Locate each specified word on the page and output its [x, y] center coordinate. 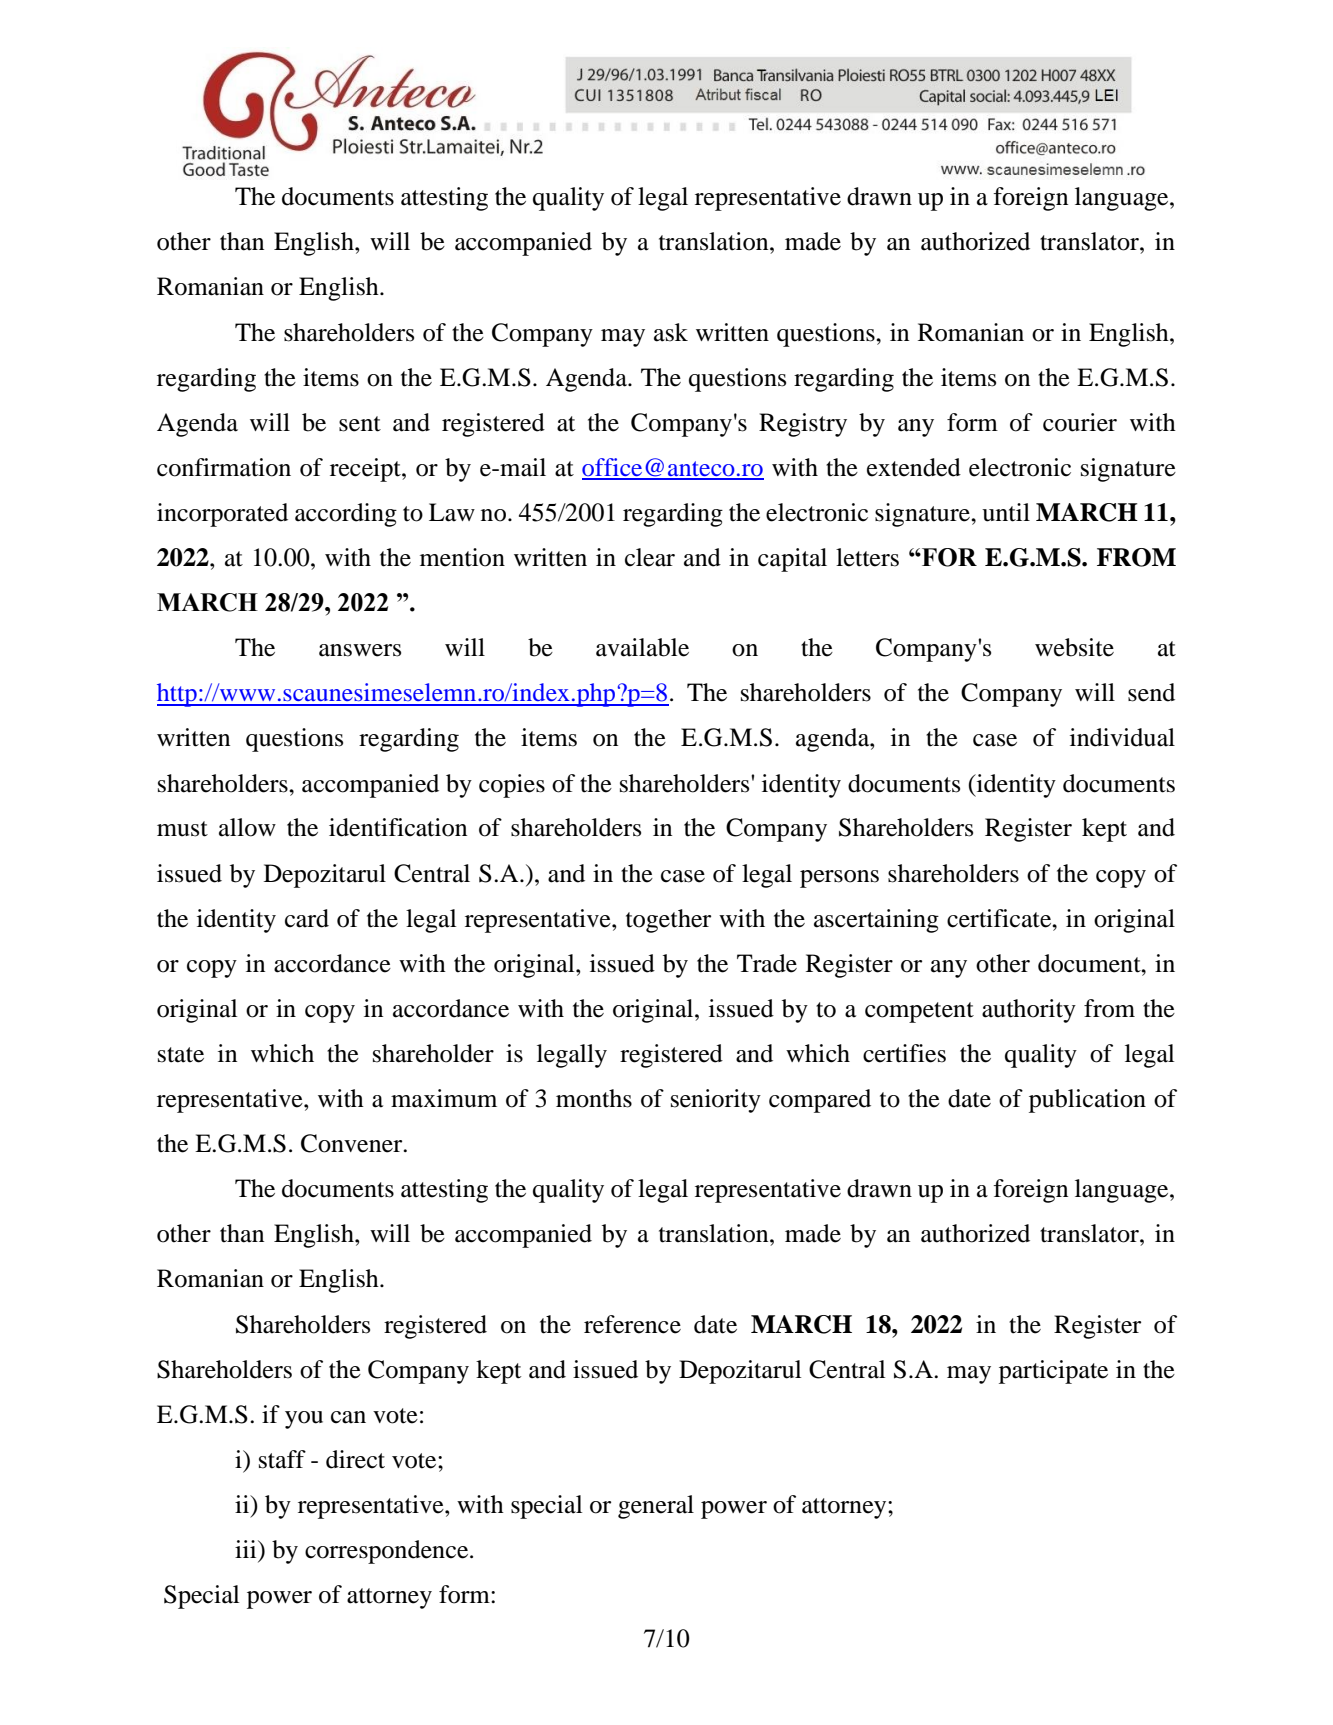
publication [1087, 1101]
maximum [444, 1098]
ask [671, 332]
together [668, 921]
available [642, 647]
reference [632, 1324]
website [1074, 647]
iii [247, 1549]
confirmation [224, 467]
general [656, 1507]
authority [1029, 1011]
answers [360, 650]
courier [1080, 422]
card [307, 918]
